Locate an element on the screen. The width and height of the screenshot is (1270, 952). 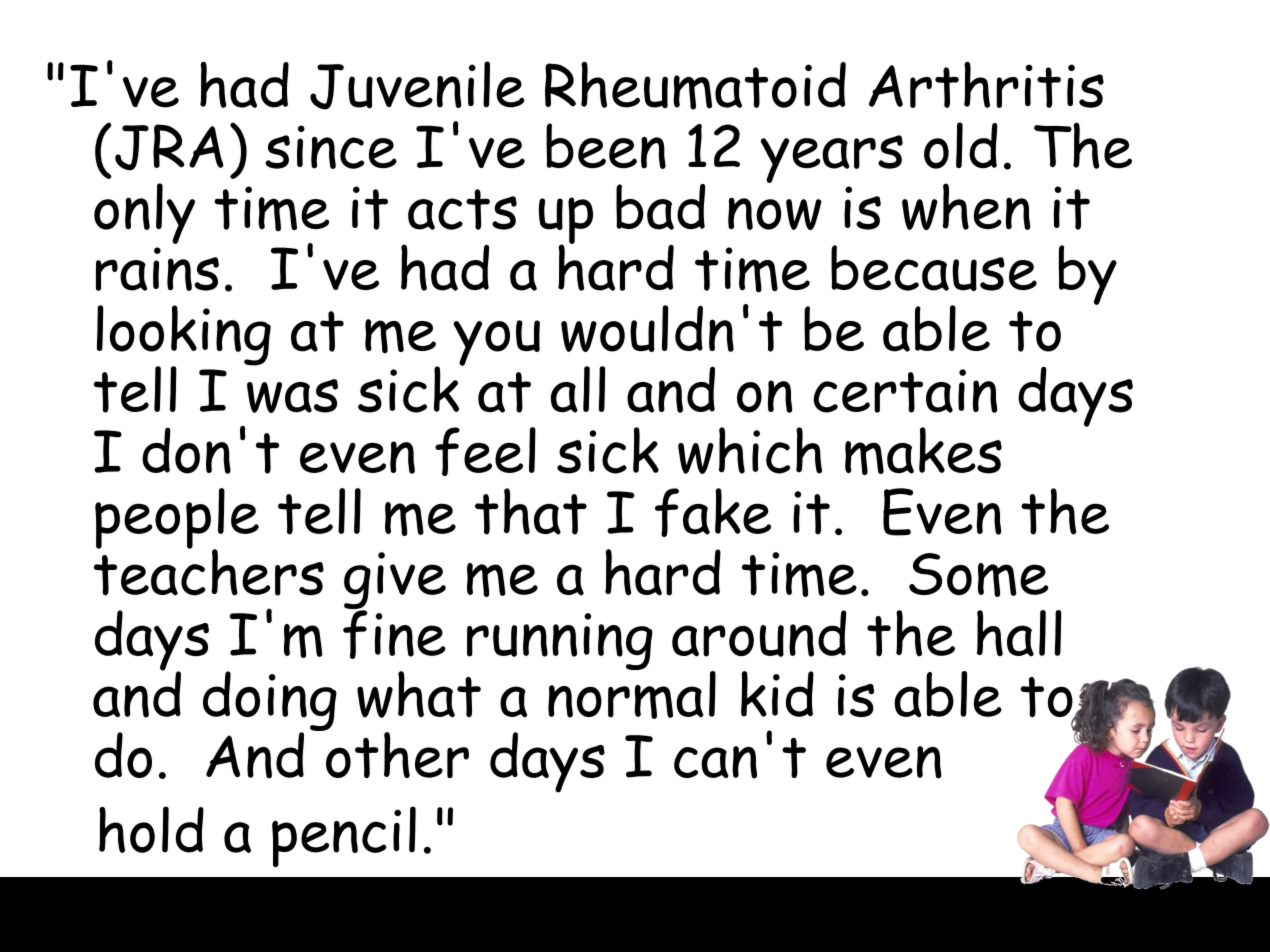
certain is located at coordinates (905, 391).
